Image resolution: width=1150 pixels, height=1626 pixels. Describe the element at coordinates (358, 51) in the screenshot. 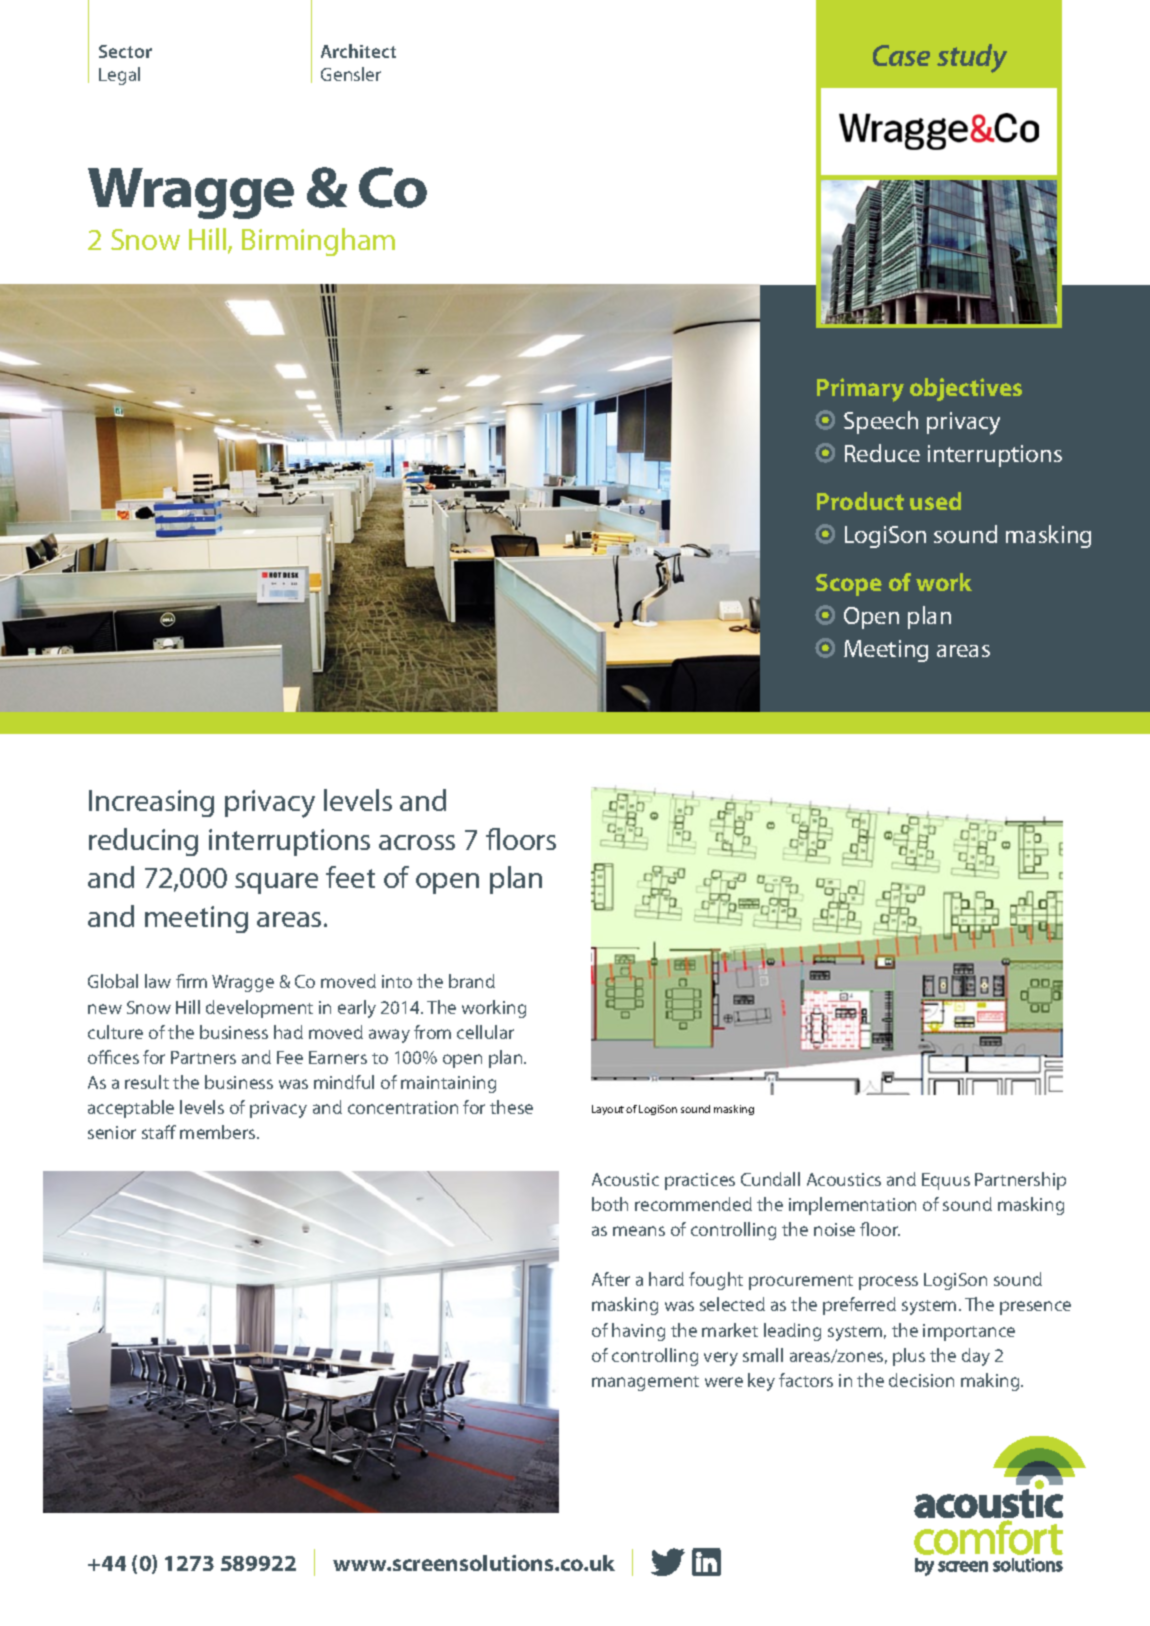

I see `Architect` at that location.
